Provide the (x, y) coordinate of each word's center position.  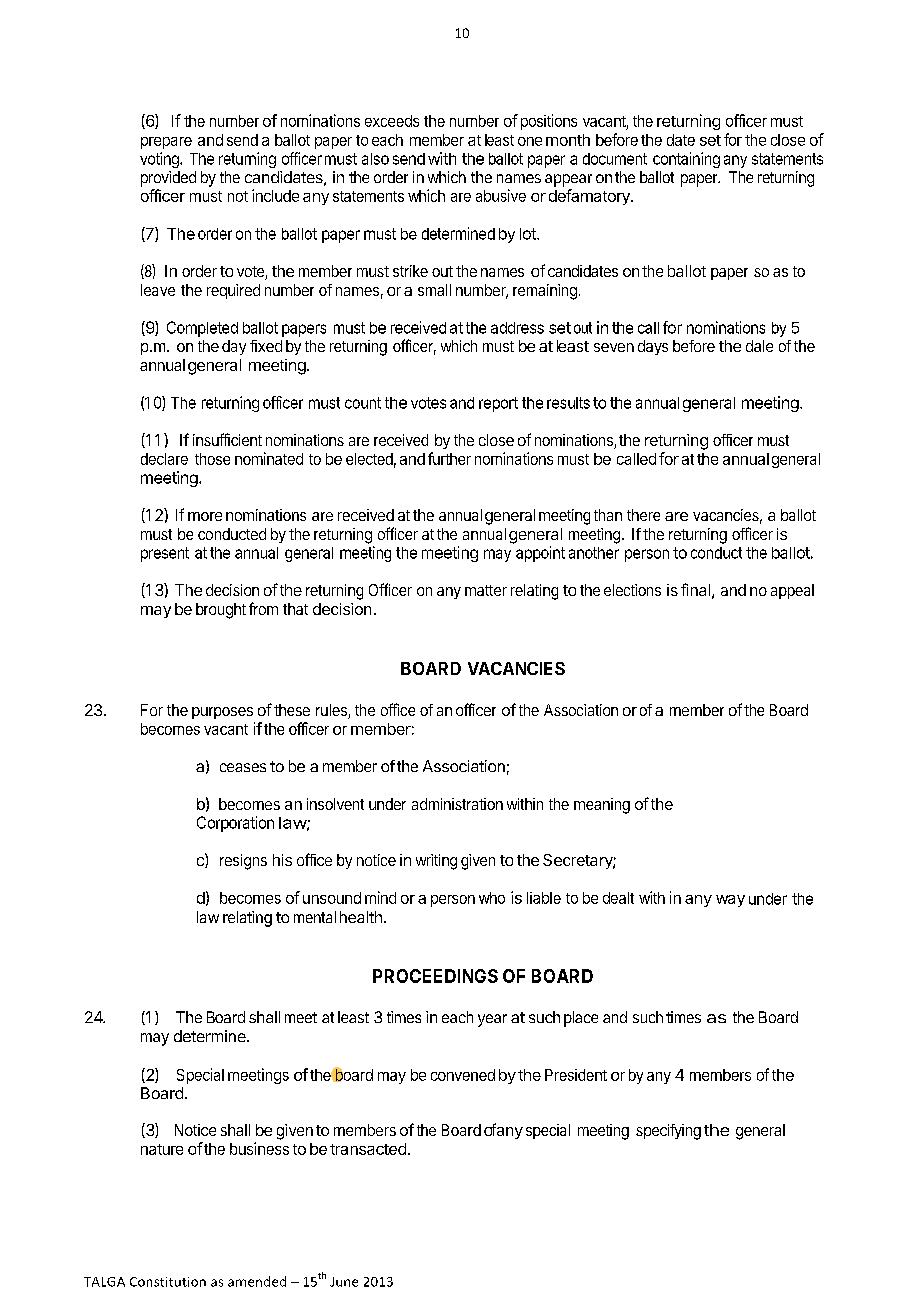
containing (686, 160)
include (275, 195)
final (695, 589)
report (498, 404)
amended (257, 1281)
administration (457, 804)
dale (759, 346)
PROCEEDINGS (435, 976)
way (730, 901)
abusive (501, 195)
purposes (222, 713)
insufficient (227, 439)
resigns (243, 862)
